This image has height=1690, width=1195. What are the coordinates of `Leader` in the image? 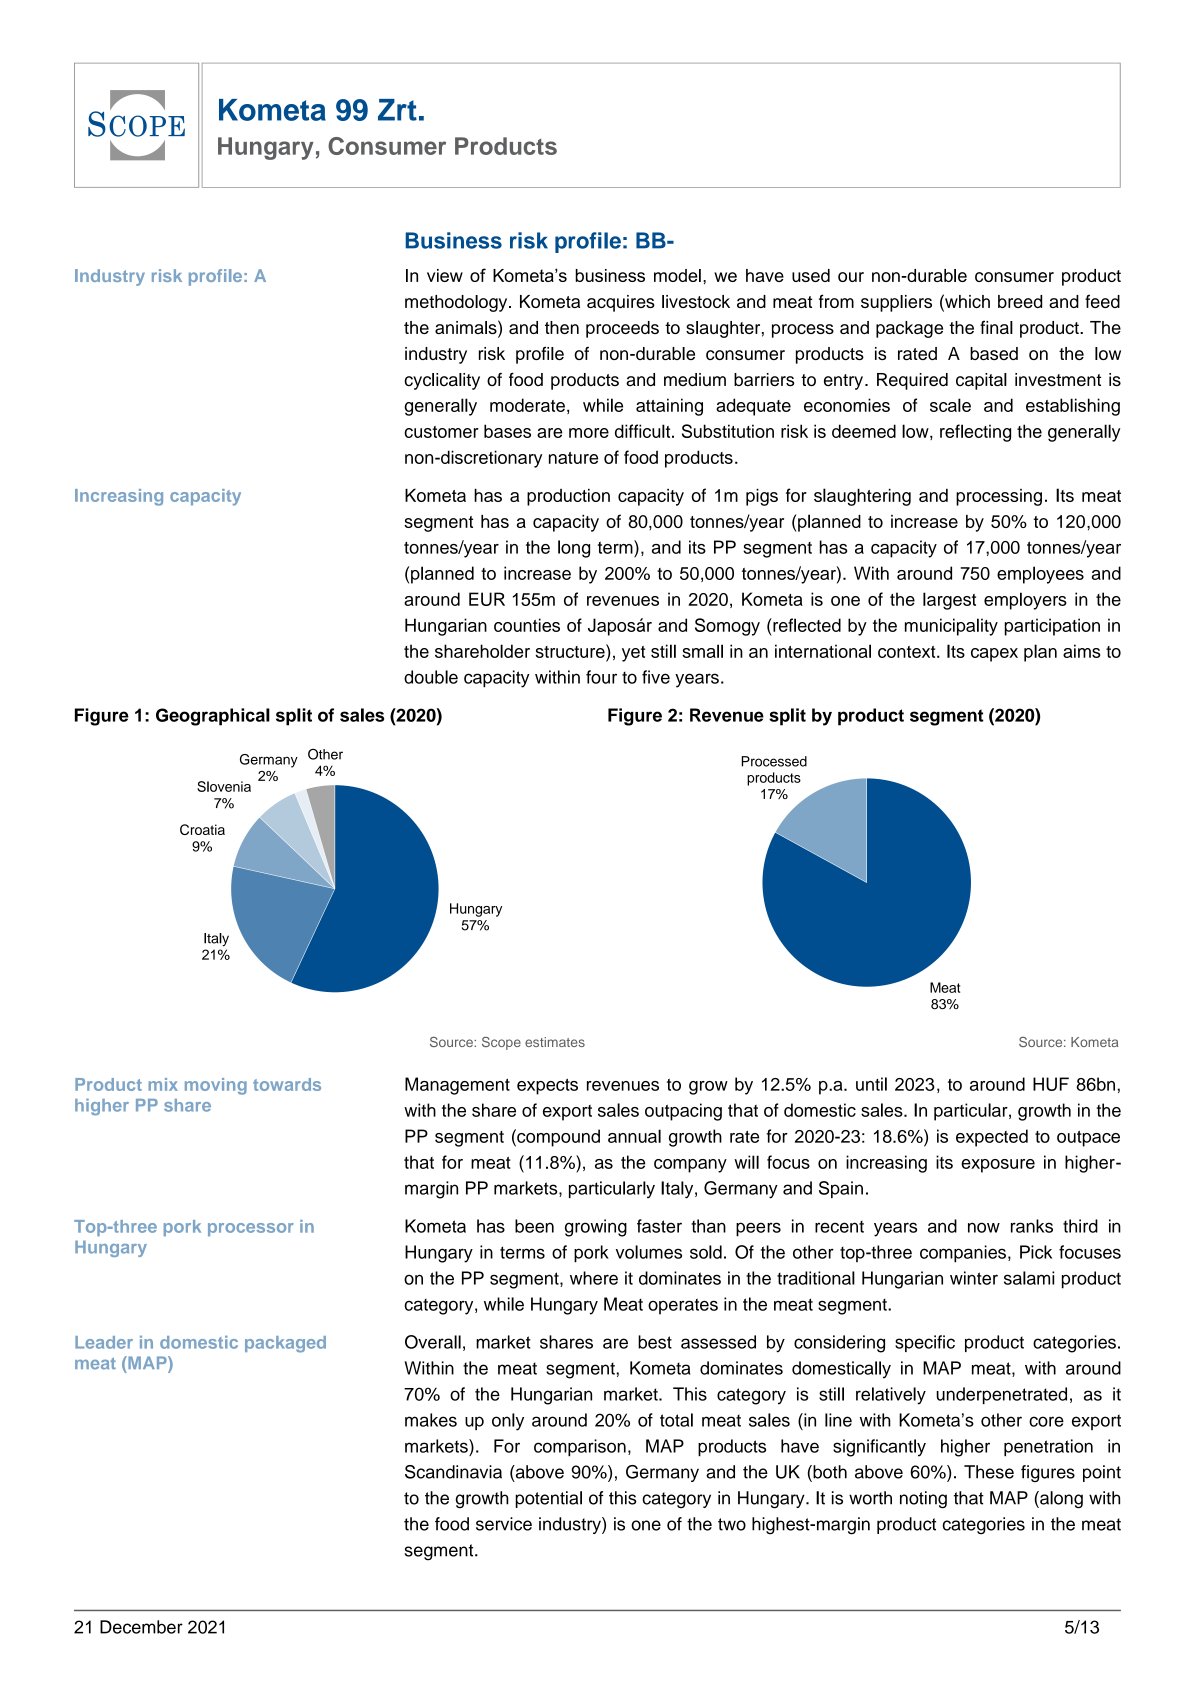 It's located at (104, 1342).
